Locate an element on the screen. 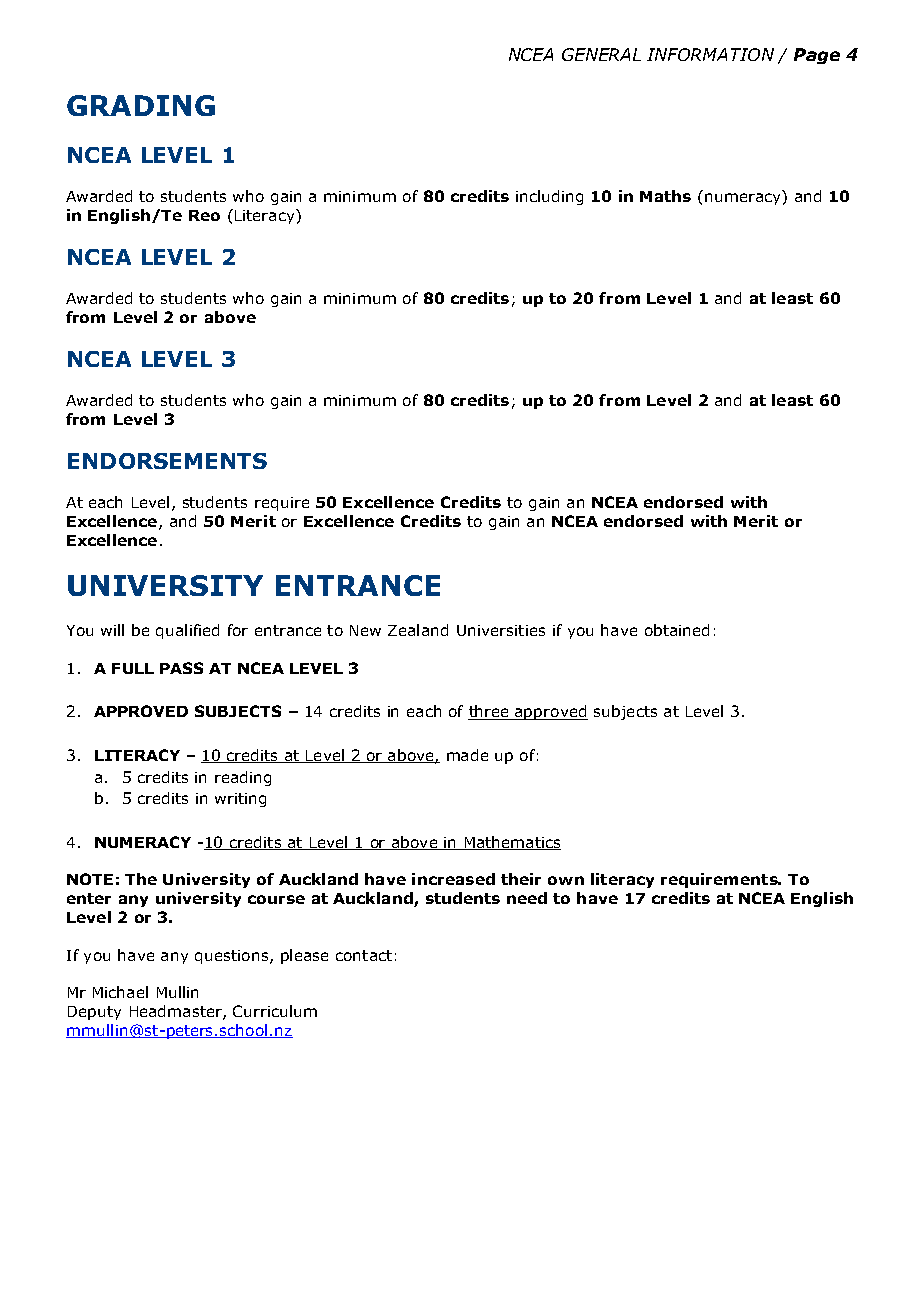 This screenshot has width=924, height=1308. own is located at coordinates (566, 880).
